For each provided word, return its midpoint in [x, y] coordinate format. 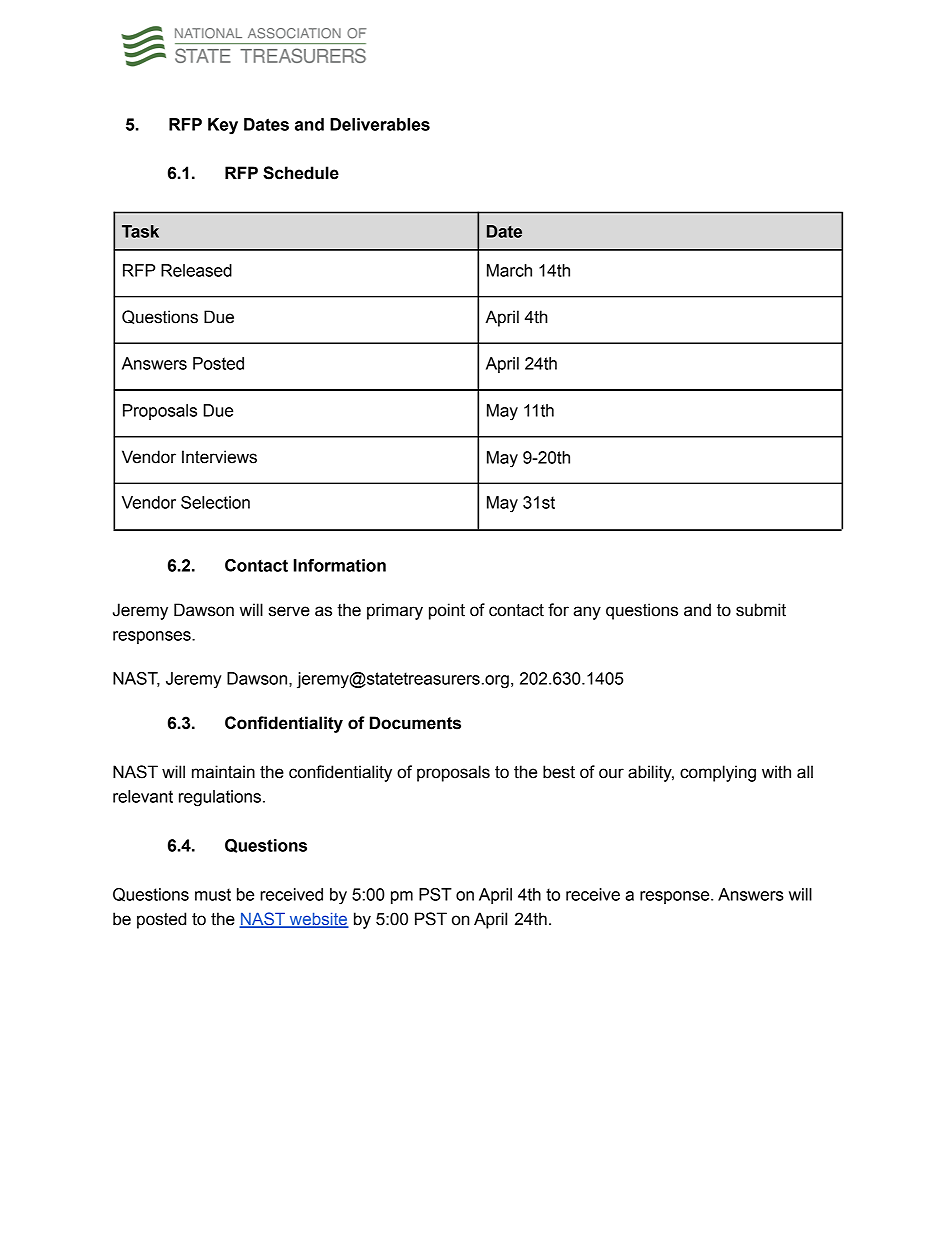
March [509, 270]
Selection [215, 502]
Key [223, 126]
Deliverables [380, 124]
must [213, 894]
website [318, 920]
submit [761, 610]
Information [340, 565]
